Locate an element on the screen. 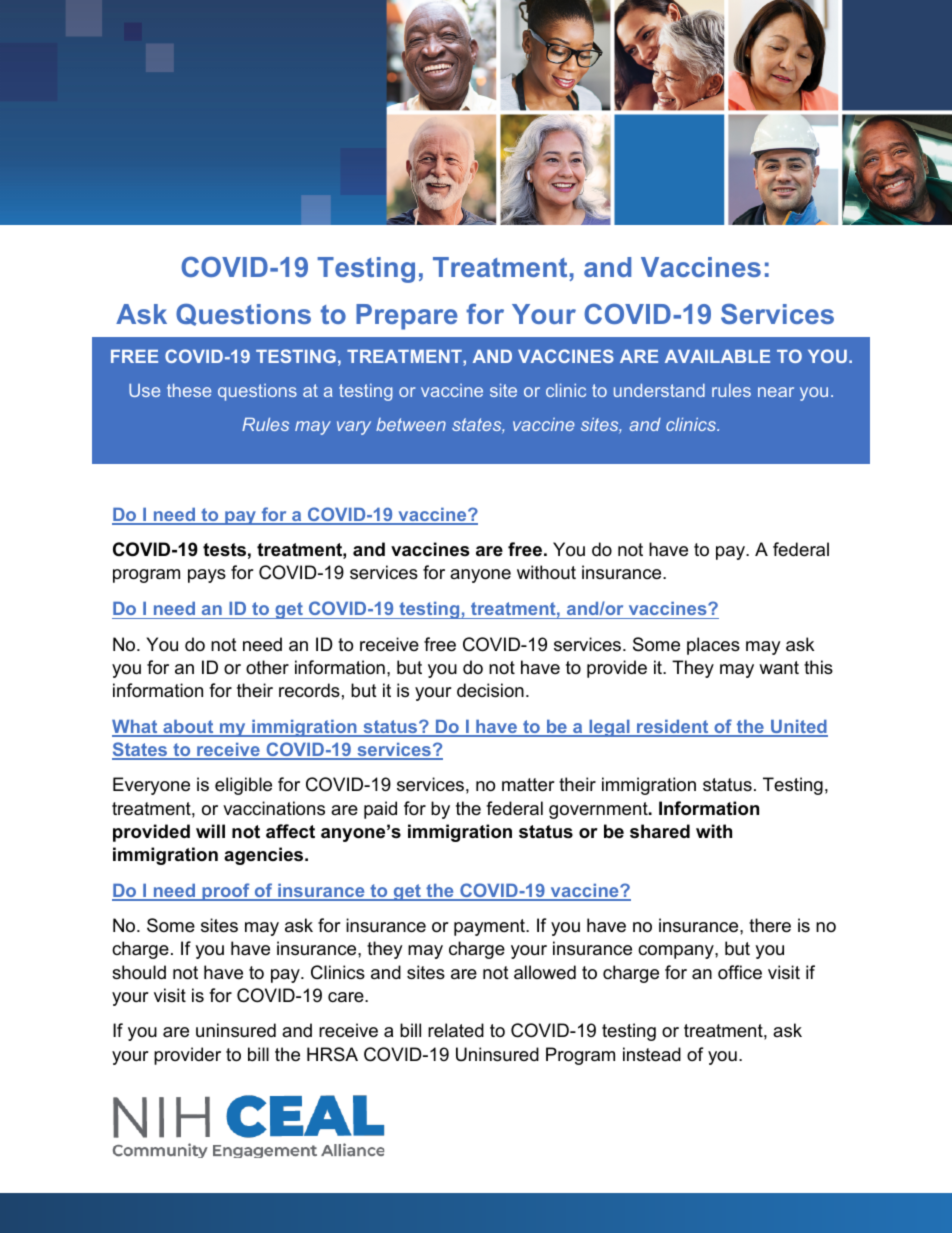 Image resolution: width=952 pixels, height=1233 pixels. Prepare is located at coordinates (407, 317).
